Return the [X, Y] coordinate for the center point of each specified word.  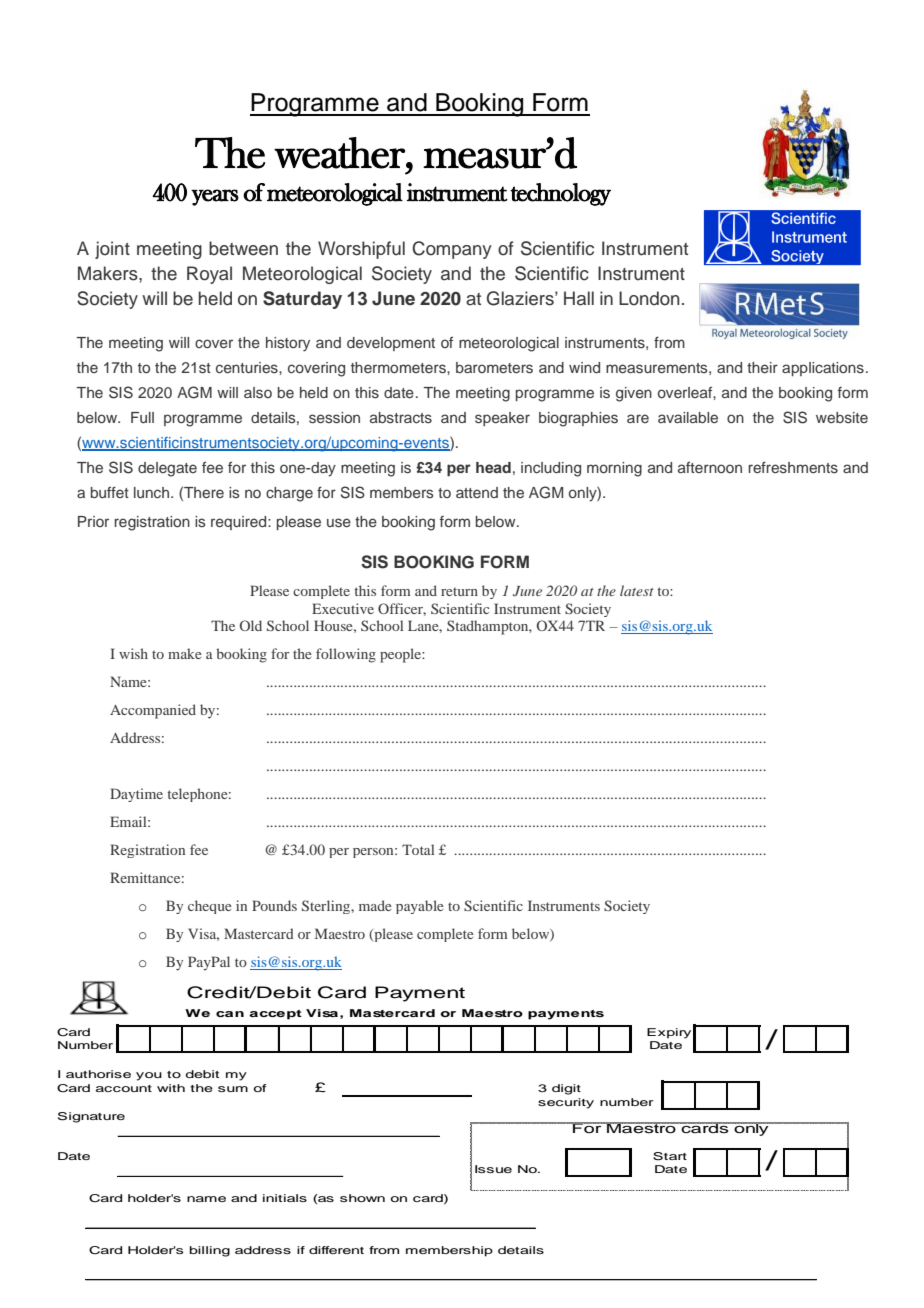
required [240, 523]
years [215, 197]
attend [477, 492]
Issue [493, 1169]
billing [210, 1251]
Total [418, 849]
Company [452, 250]
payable [419, 907]
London [649, 298]
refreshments [793, 467]
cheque [209, 907]
